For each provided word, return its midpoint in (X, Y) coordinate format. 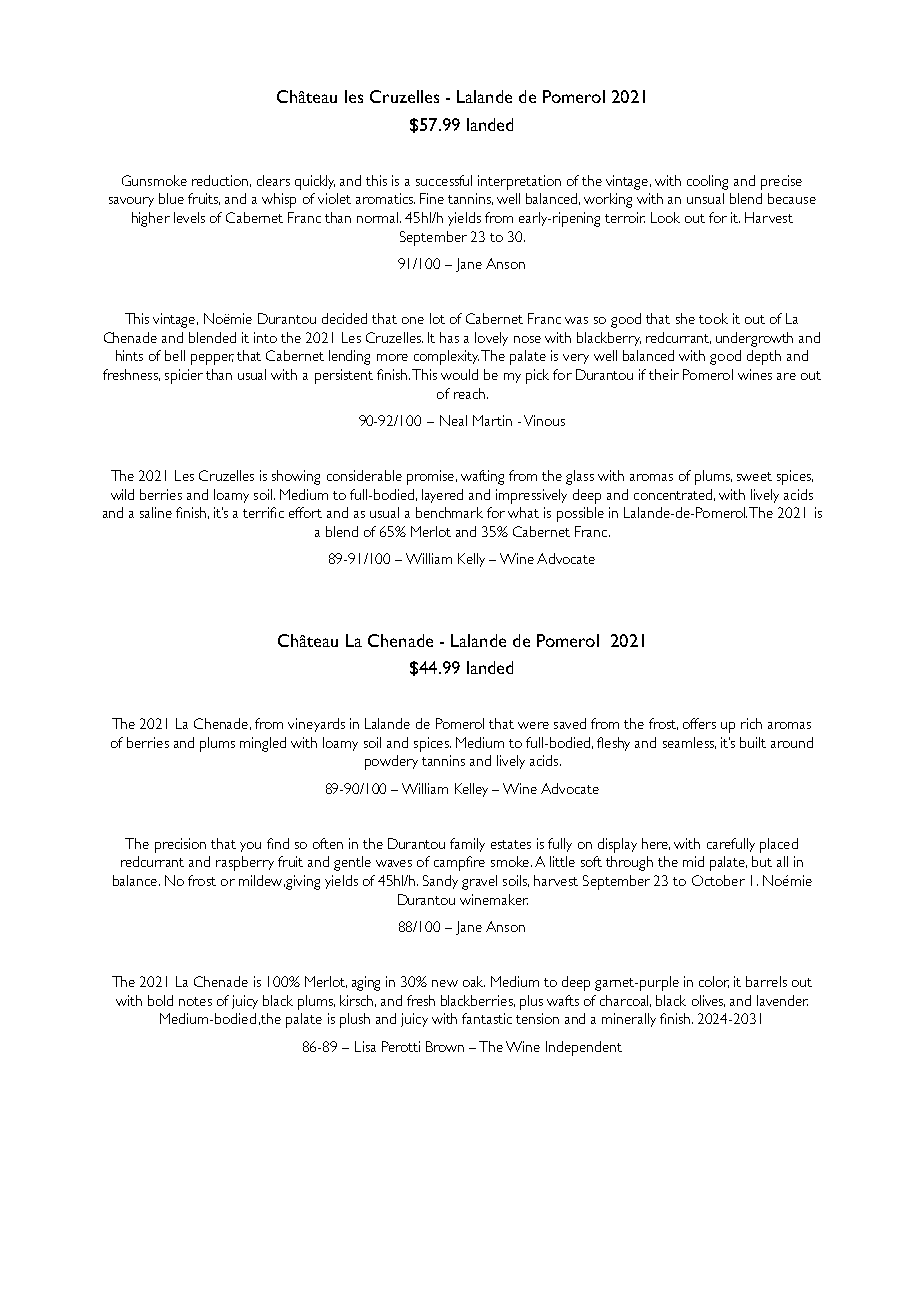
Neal (453, 420)
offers (699, 723)
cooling (707, 182)
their (664, 374)
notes (195, 1001)
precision (180, 845)
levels (189, 217)
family (467, 845)
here (656, 844)
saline (156, 512)
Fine (432, 198)
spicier (184, 376)
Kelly (471, 560)
